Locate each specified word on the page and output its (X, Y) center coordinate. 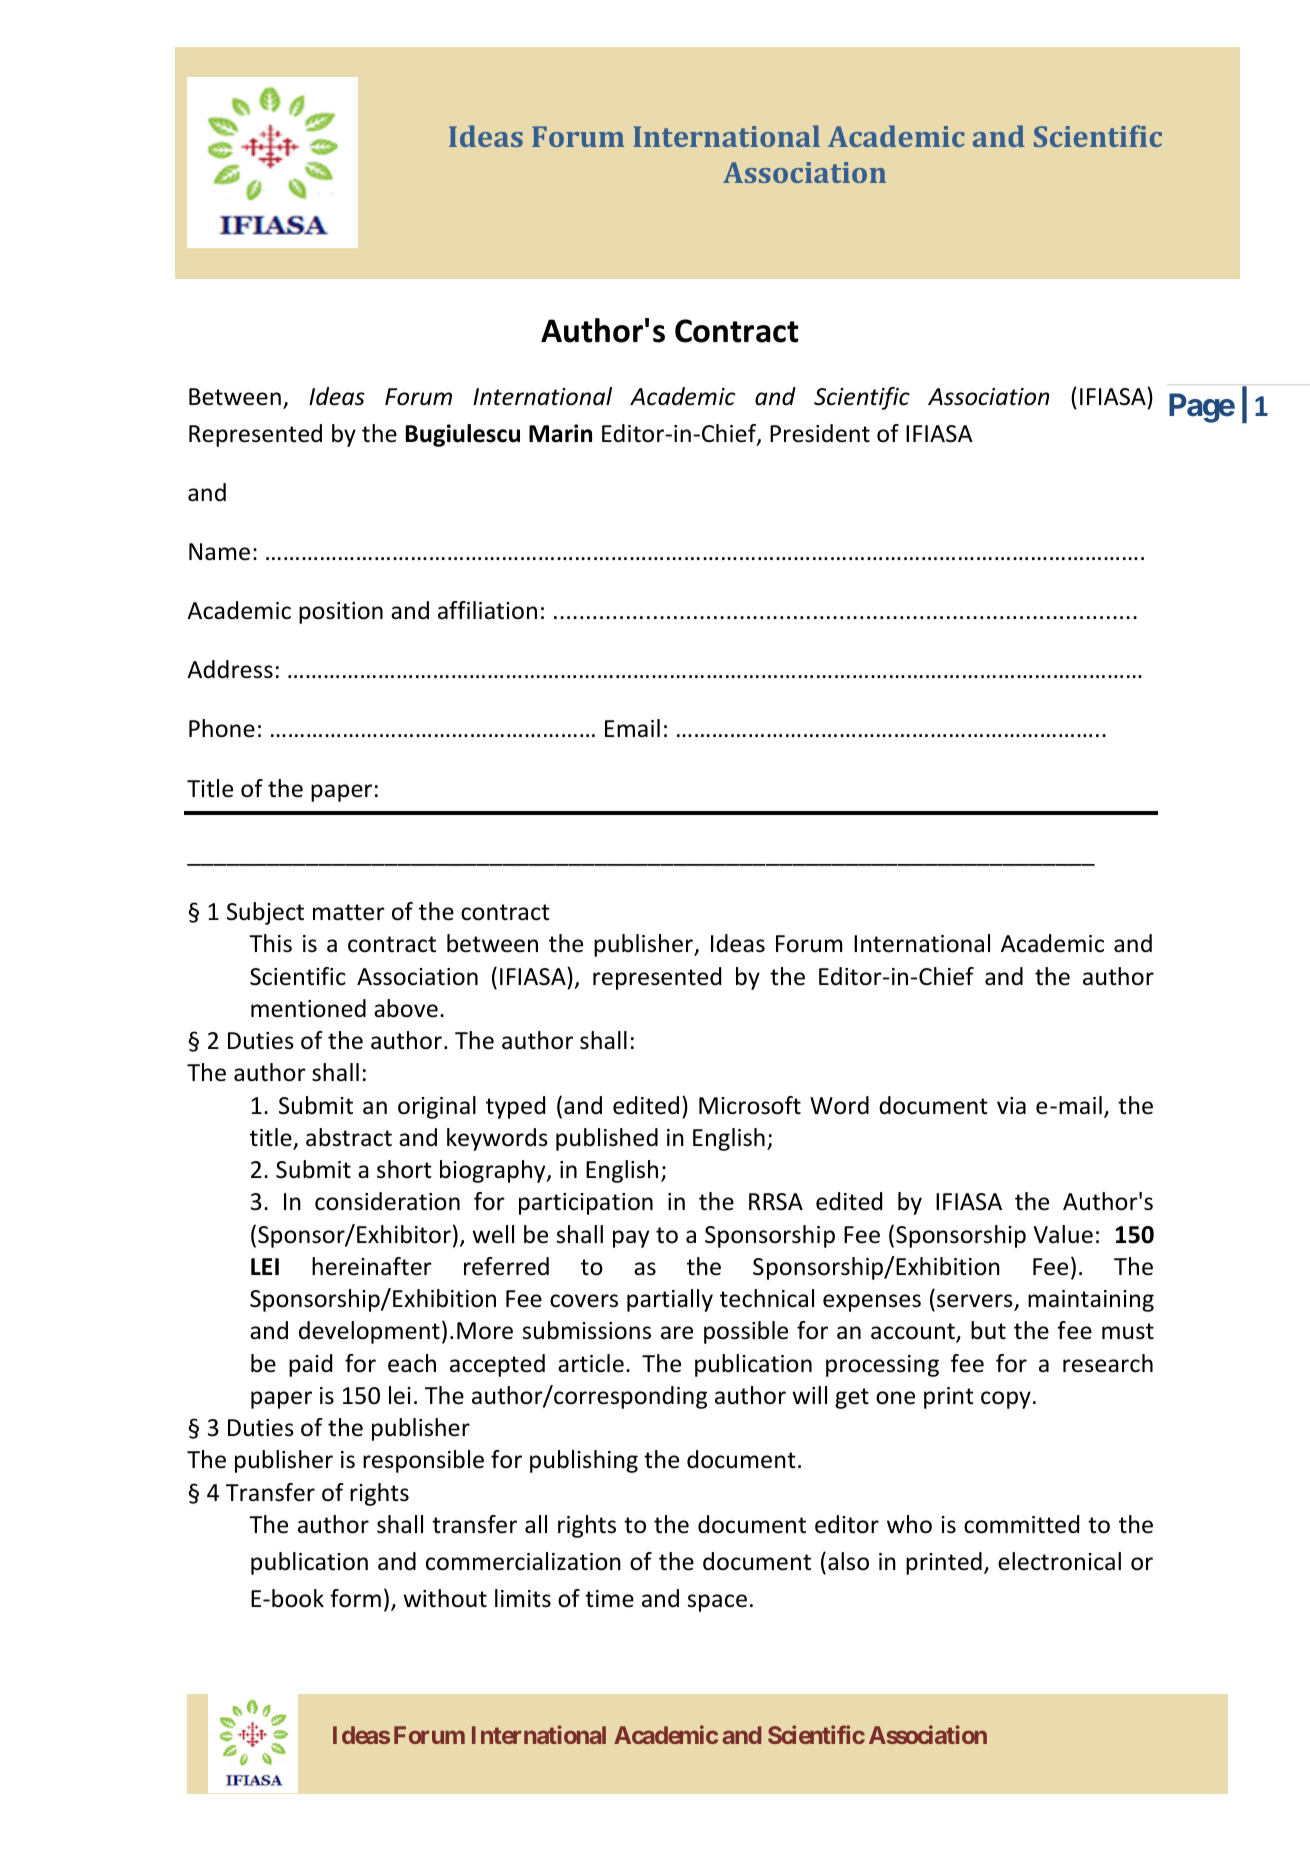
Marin (560, 433)
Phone (222, 728)
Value (1063, 1234)
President (820, 433)
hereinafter (372, 1266)
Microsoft (750, 1105)
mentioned (308, 1008)
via (1011, 1105)
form (355, 1598)
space (717, 1603)
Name (219, 552)
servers (976, 1302)
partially (670, 1300)
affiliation (487, 610)
